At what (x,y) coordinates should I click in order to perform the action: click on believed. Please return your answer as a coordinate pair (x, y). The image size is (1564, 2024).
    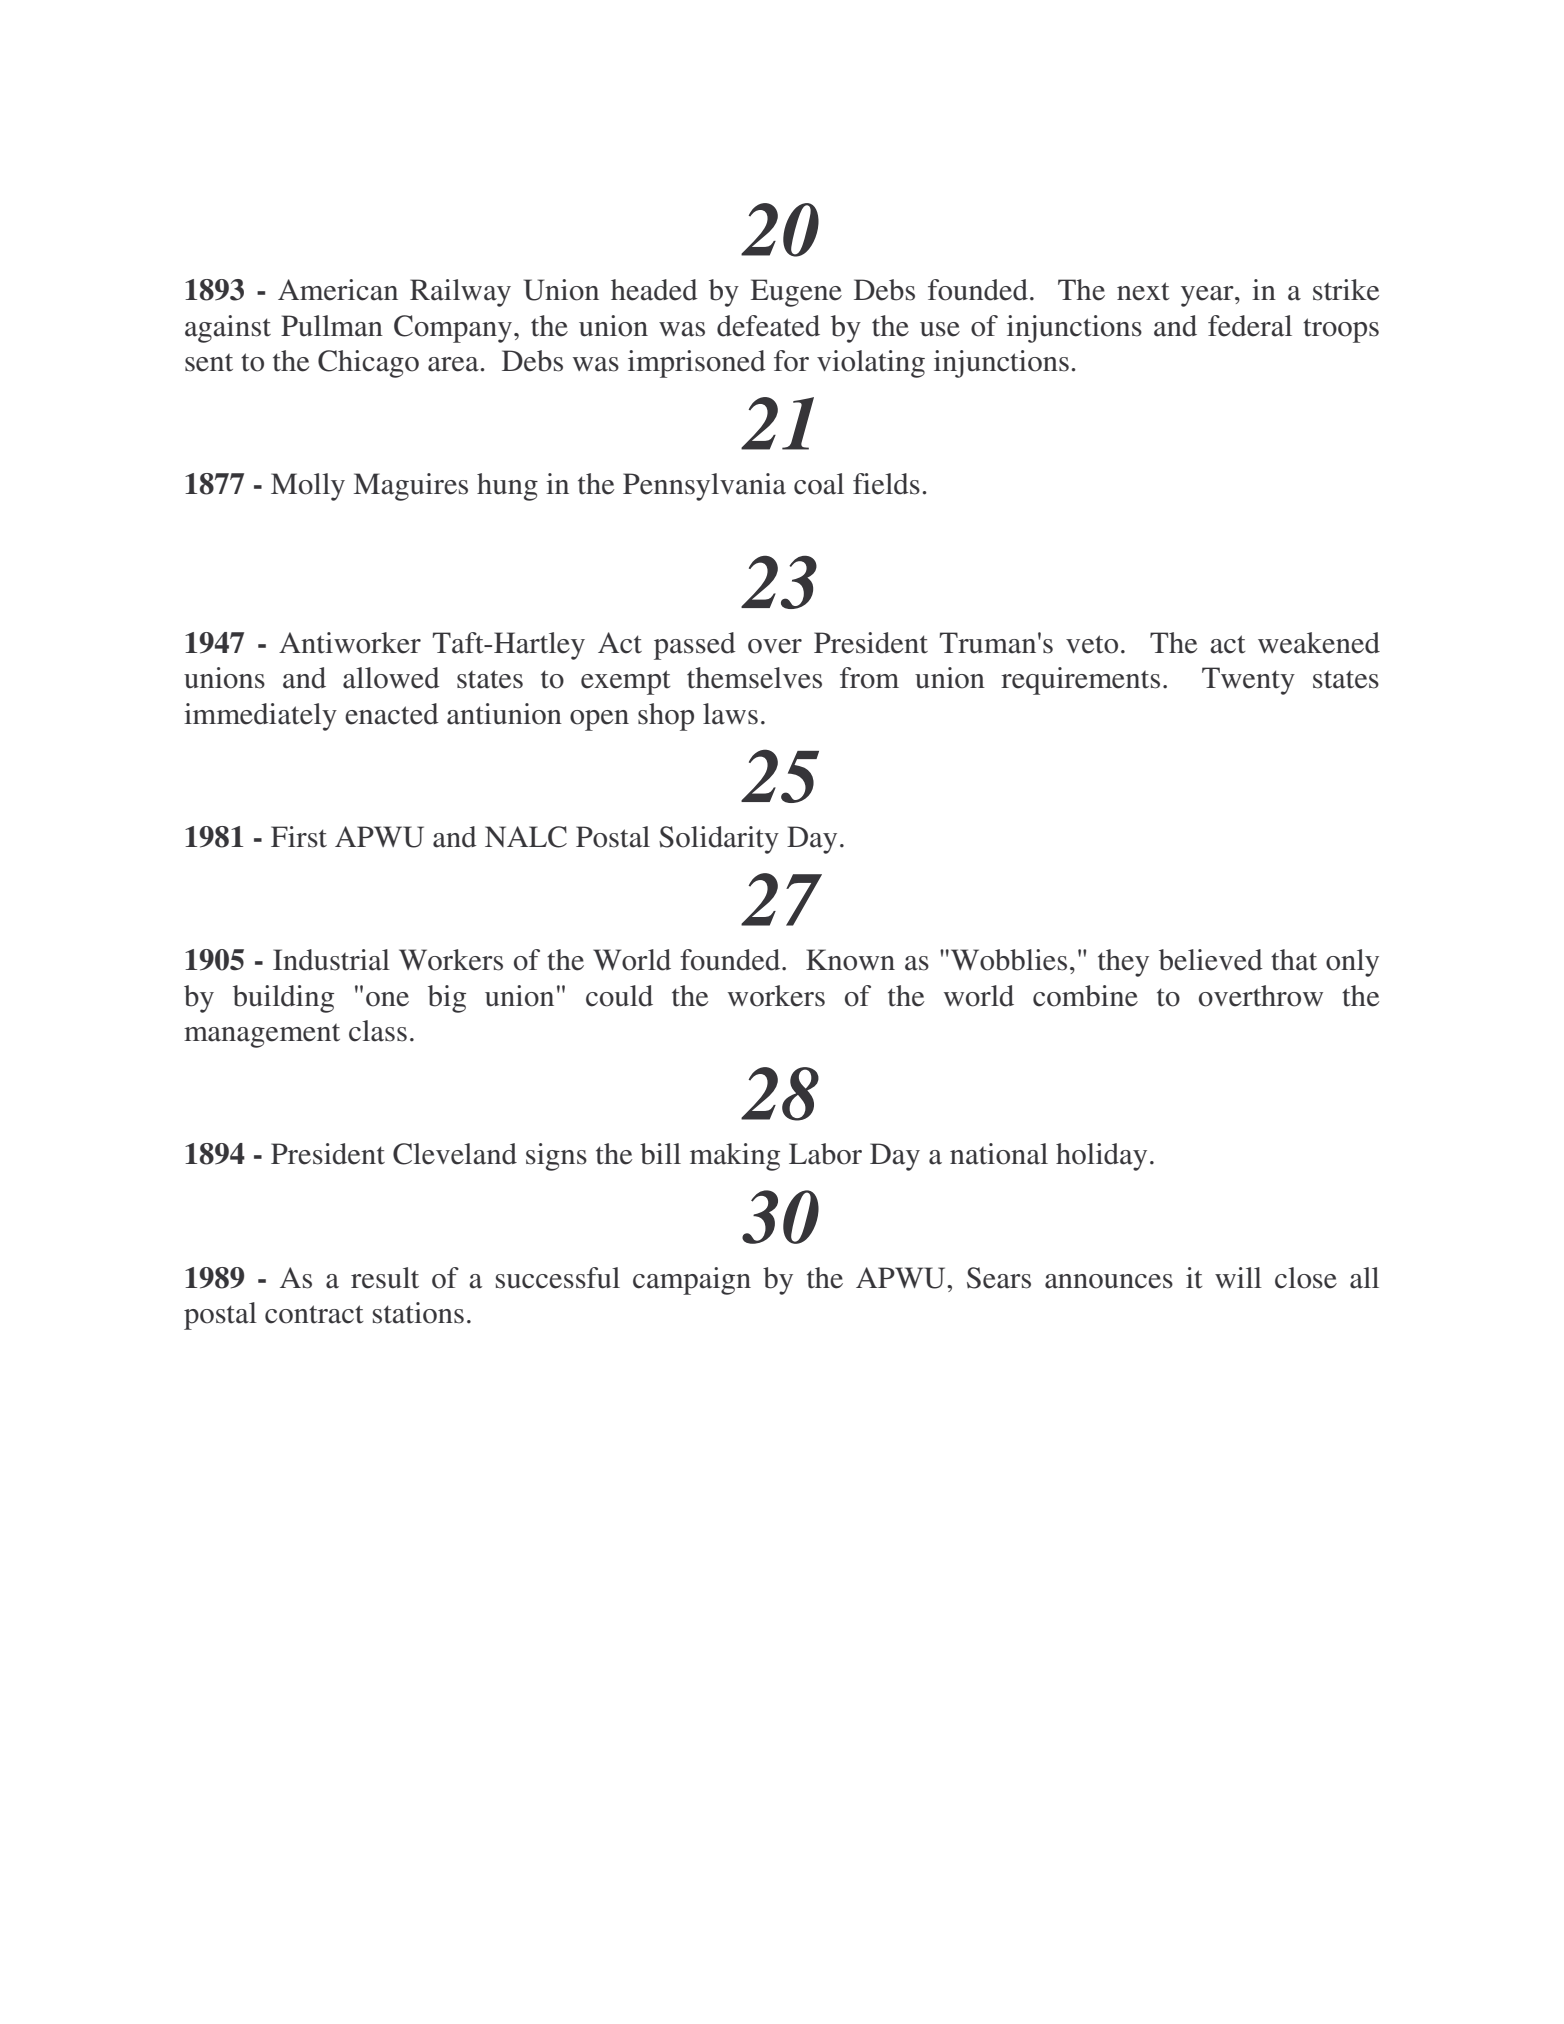
    Looking at the image, I should click on (1211, 960).
